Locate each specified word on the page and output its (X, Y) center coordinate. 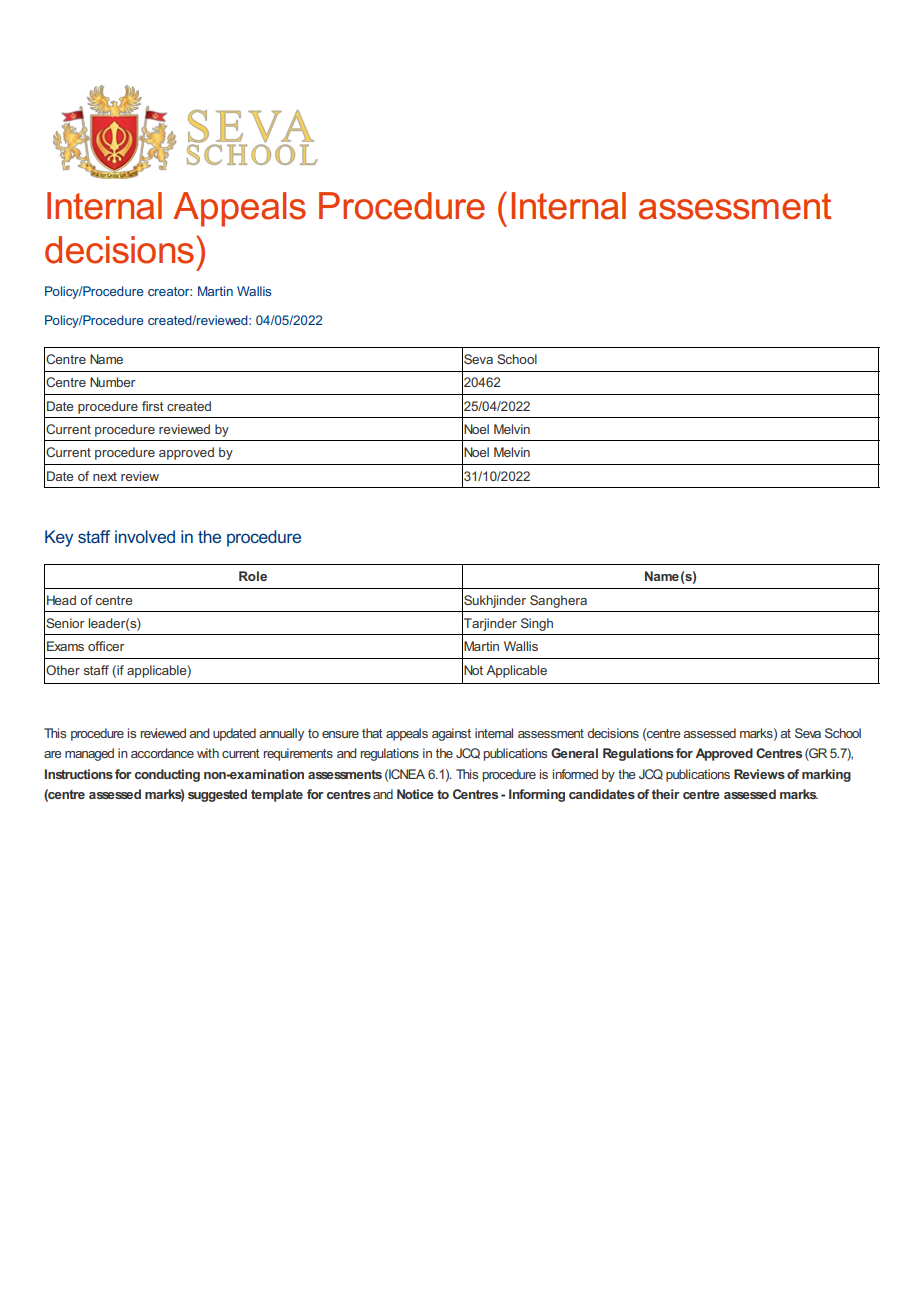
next (105, 476)
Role (253, 576)
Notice (415, 794)
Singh (537, 624)
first (153, 406)
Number (112, 382)
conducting (167, 775)
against (451, 734)
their (666, 794)
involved (145, 536)
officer (106, 646)
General (574, 753)
